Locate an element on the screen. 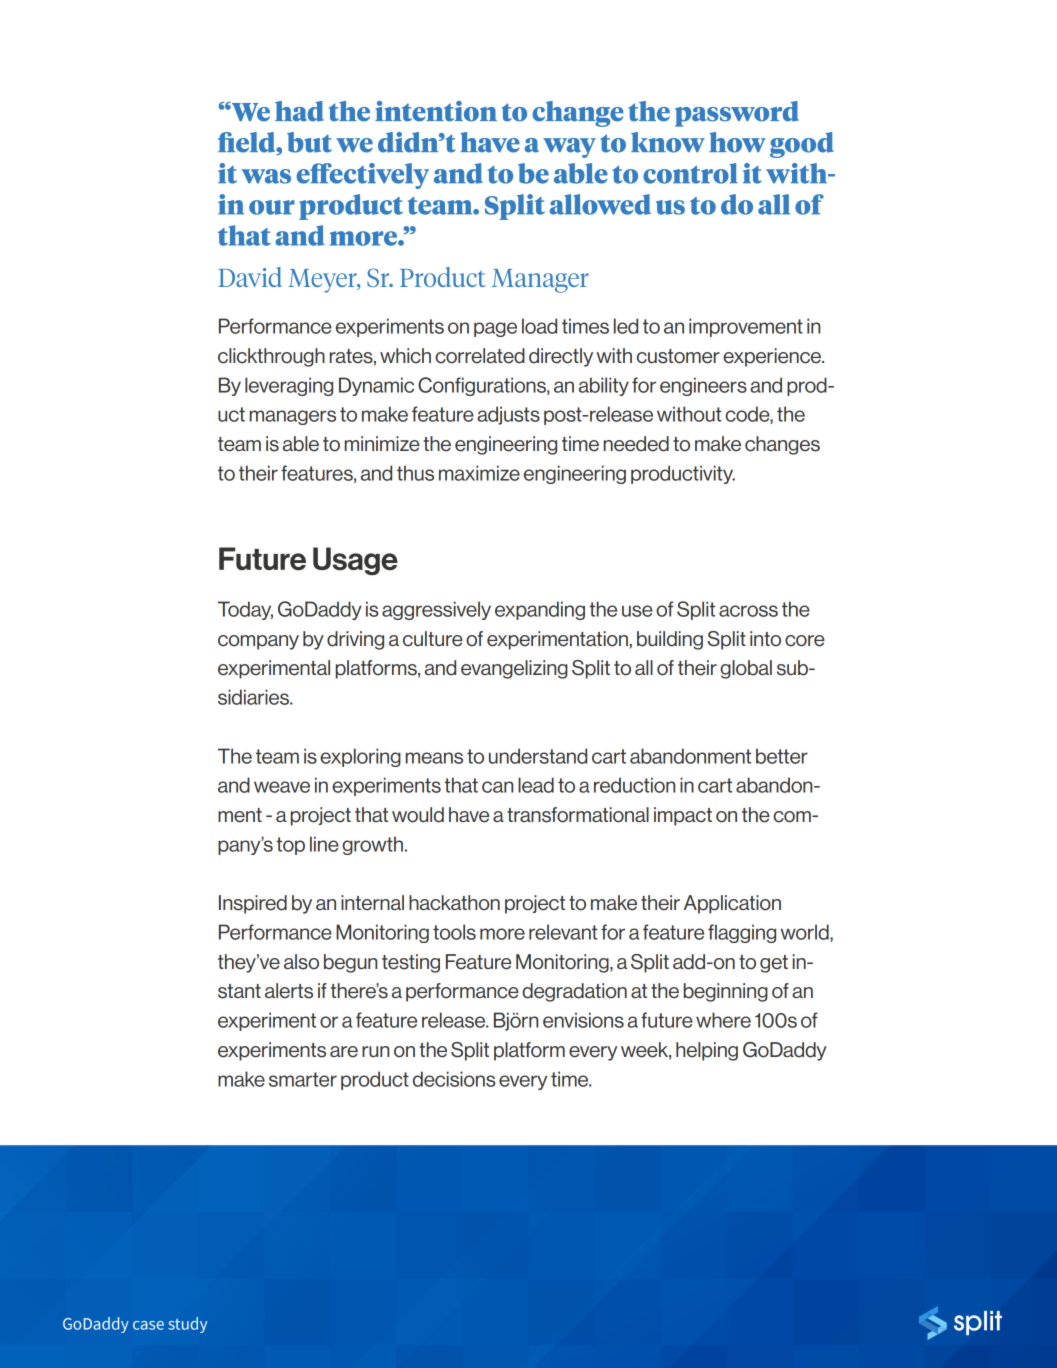  global is located at coordinates (746, 669).
